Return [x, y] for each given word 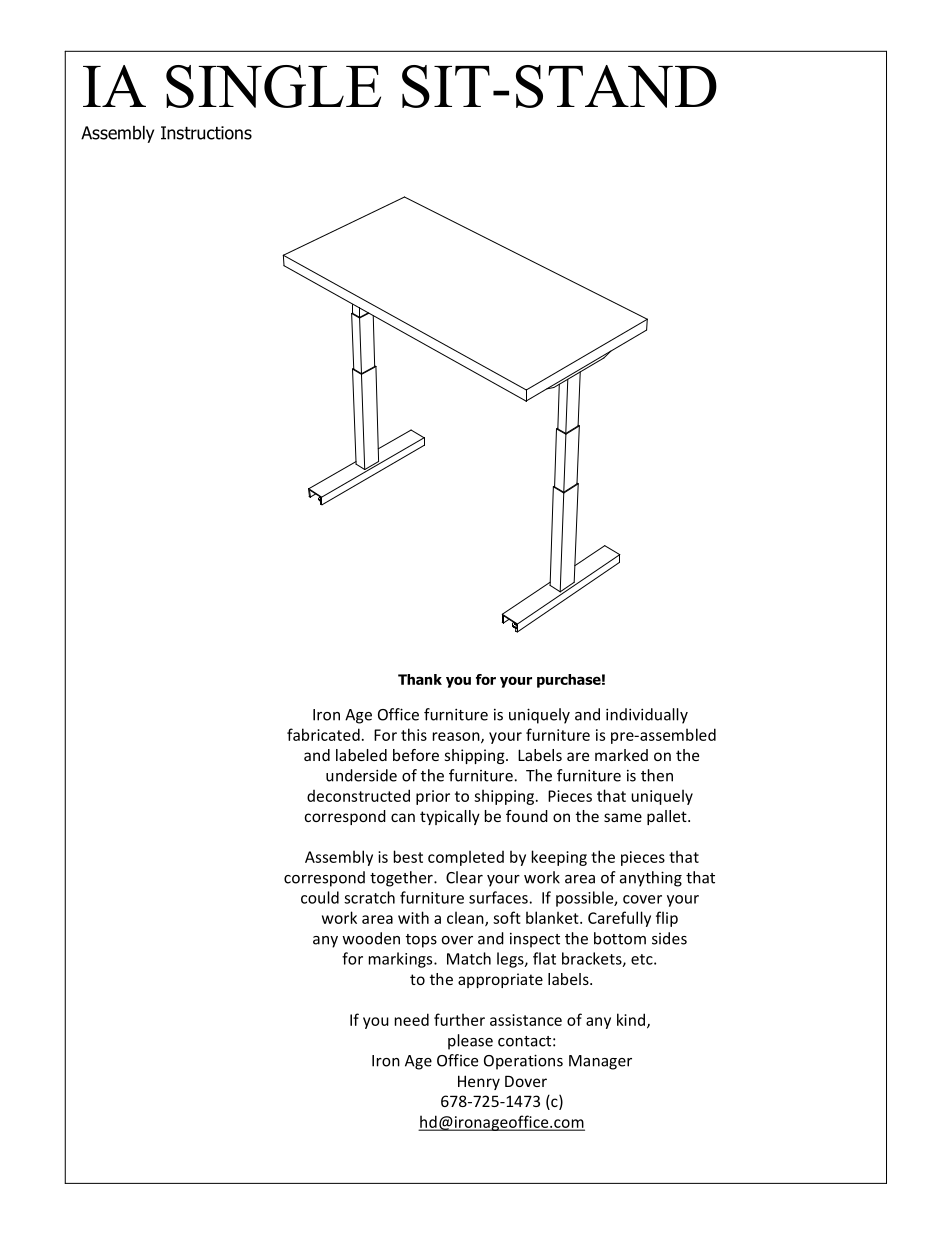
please [470, 1042]
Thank [420, 679]
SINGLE [273, 86]
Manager [600, 1062]
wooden [371, 938]
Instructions [206, 133]
